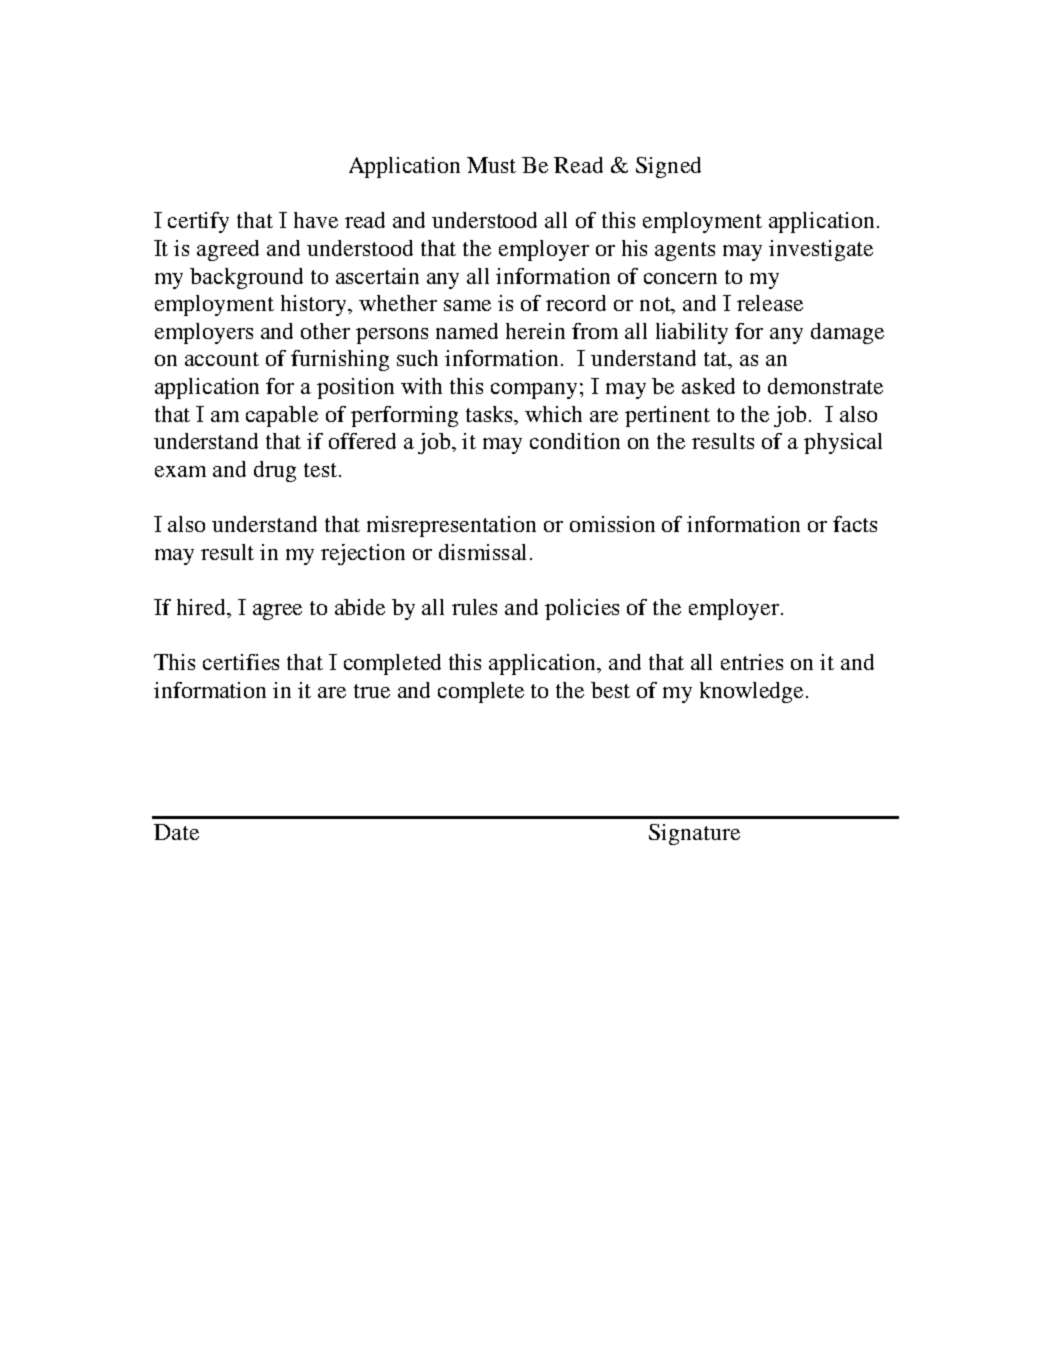 Image resolution: width=1050 pixels, height=1359 pixels. Describe the element at coordinates (176, 832) in the document. I see `Date` at that location.
